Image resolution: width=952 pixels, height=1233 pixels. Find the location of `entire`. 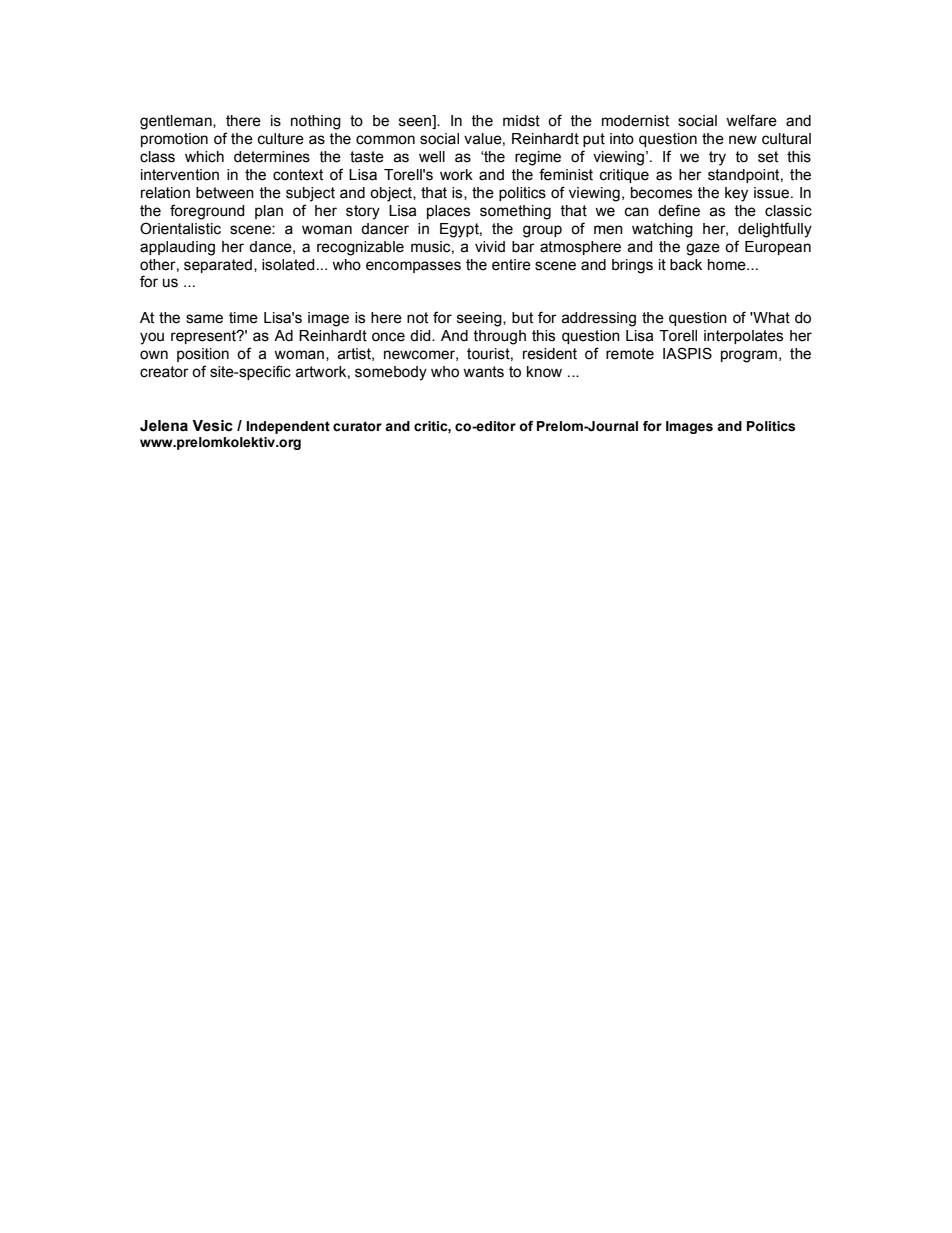

entire is located at coordinates (511, 265).
